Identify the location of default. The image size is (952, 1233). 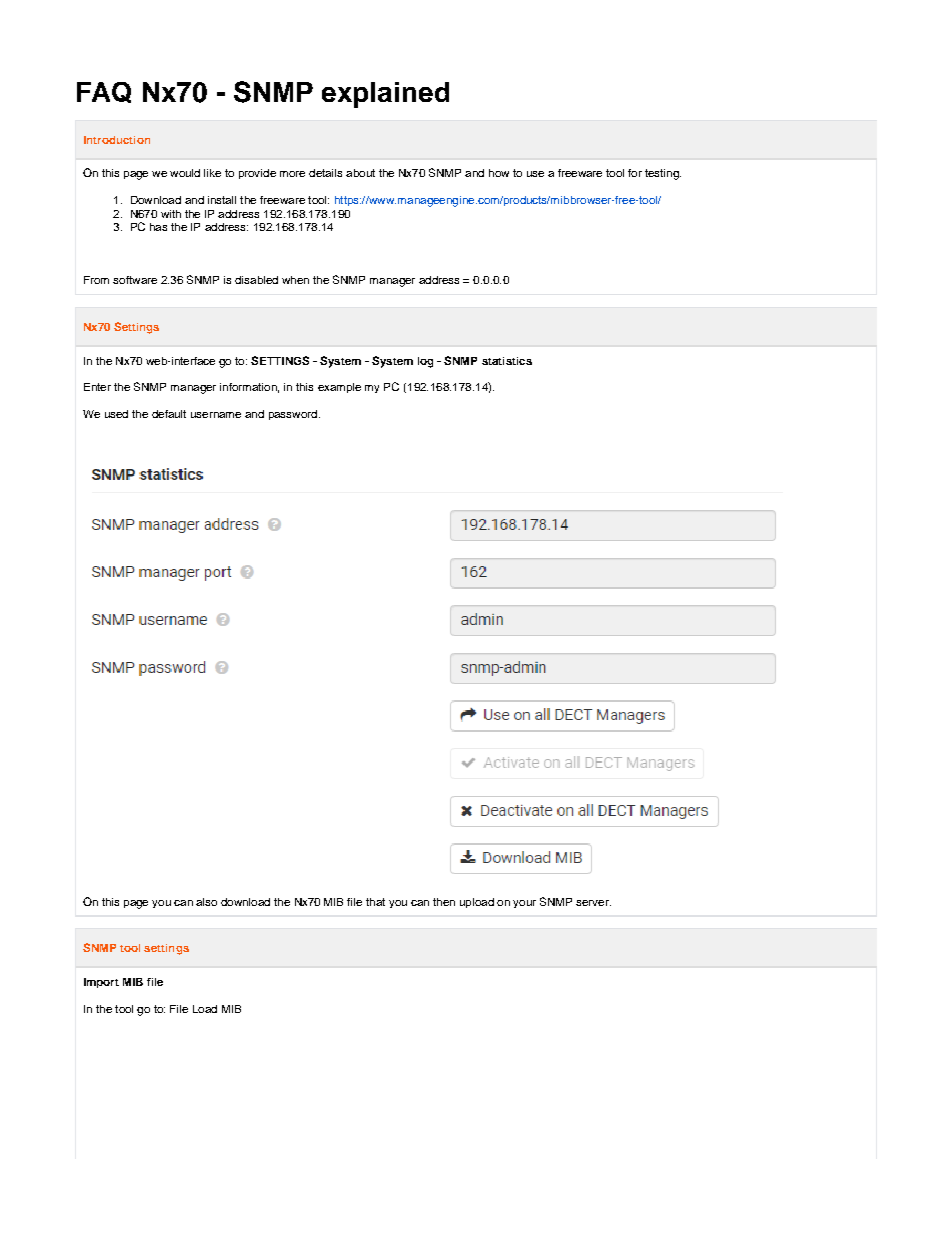
(169, 414).
